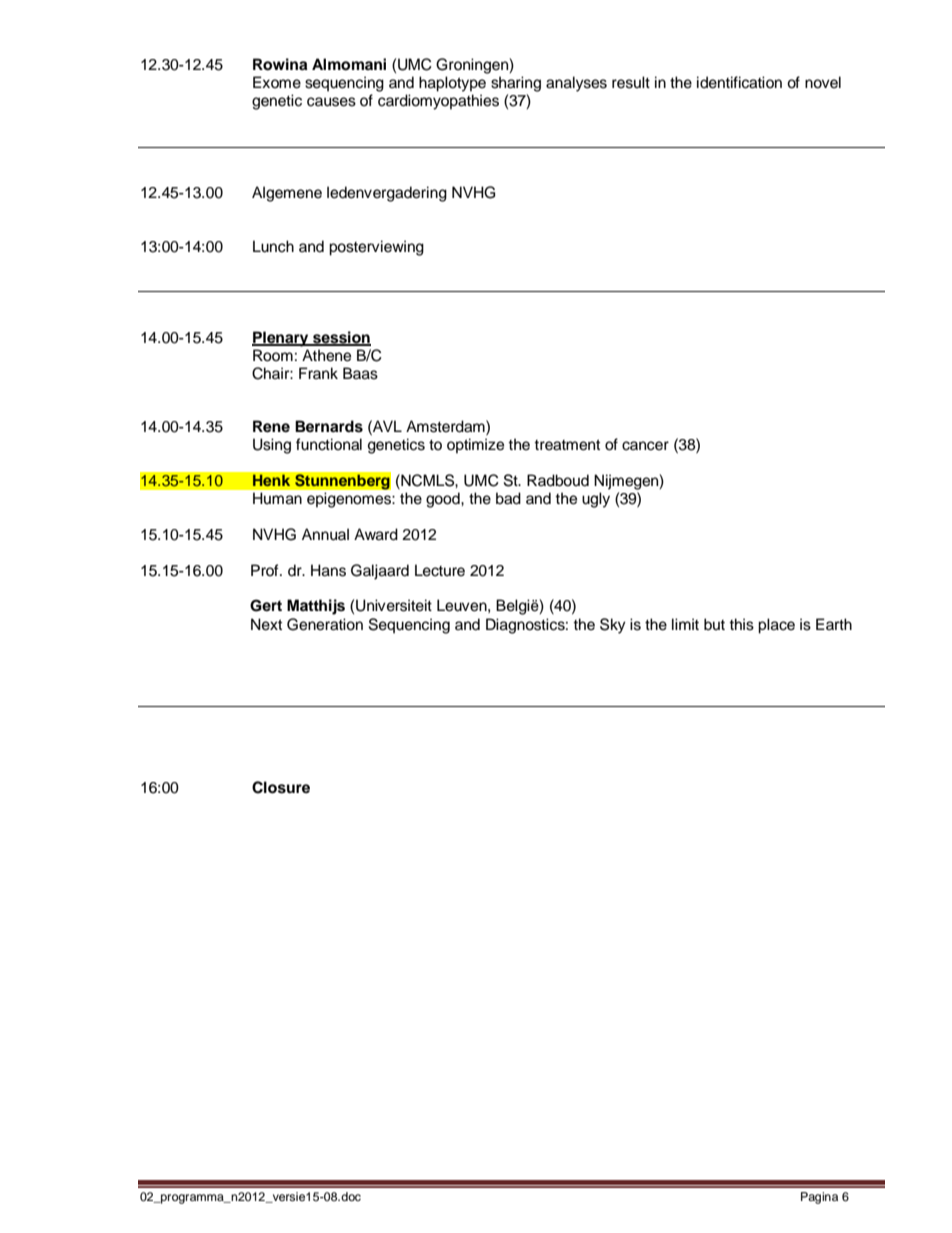 The height and width of the page is (1233, 952). I want to click on Radboud, so click(558, 480).
